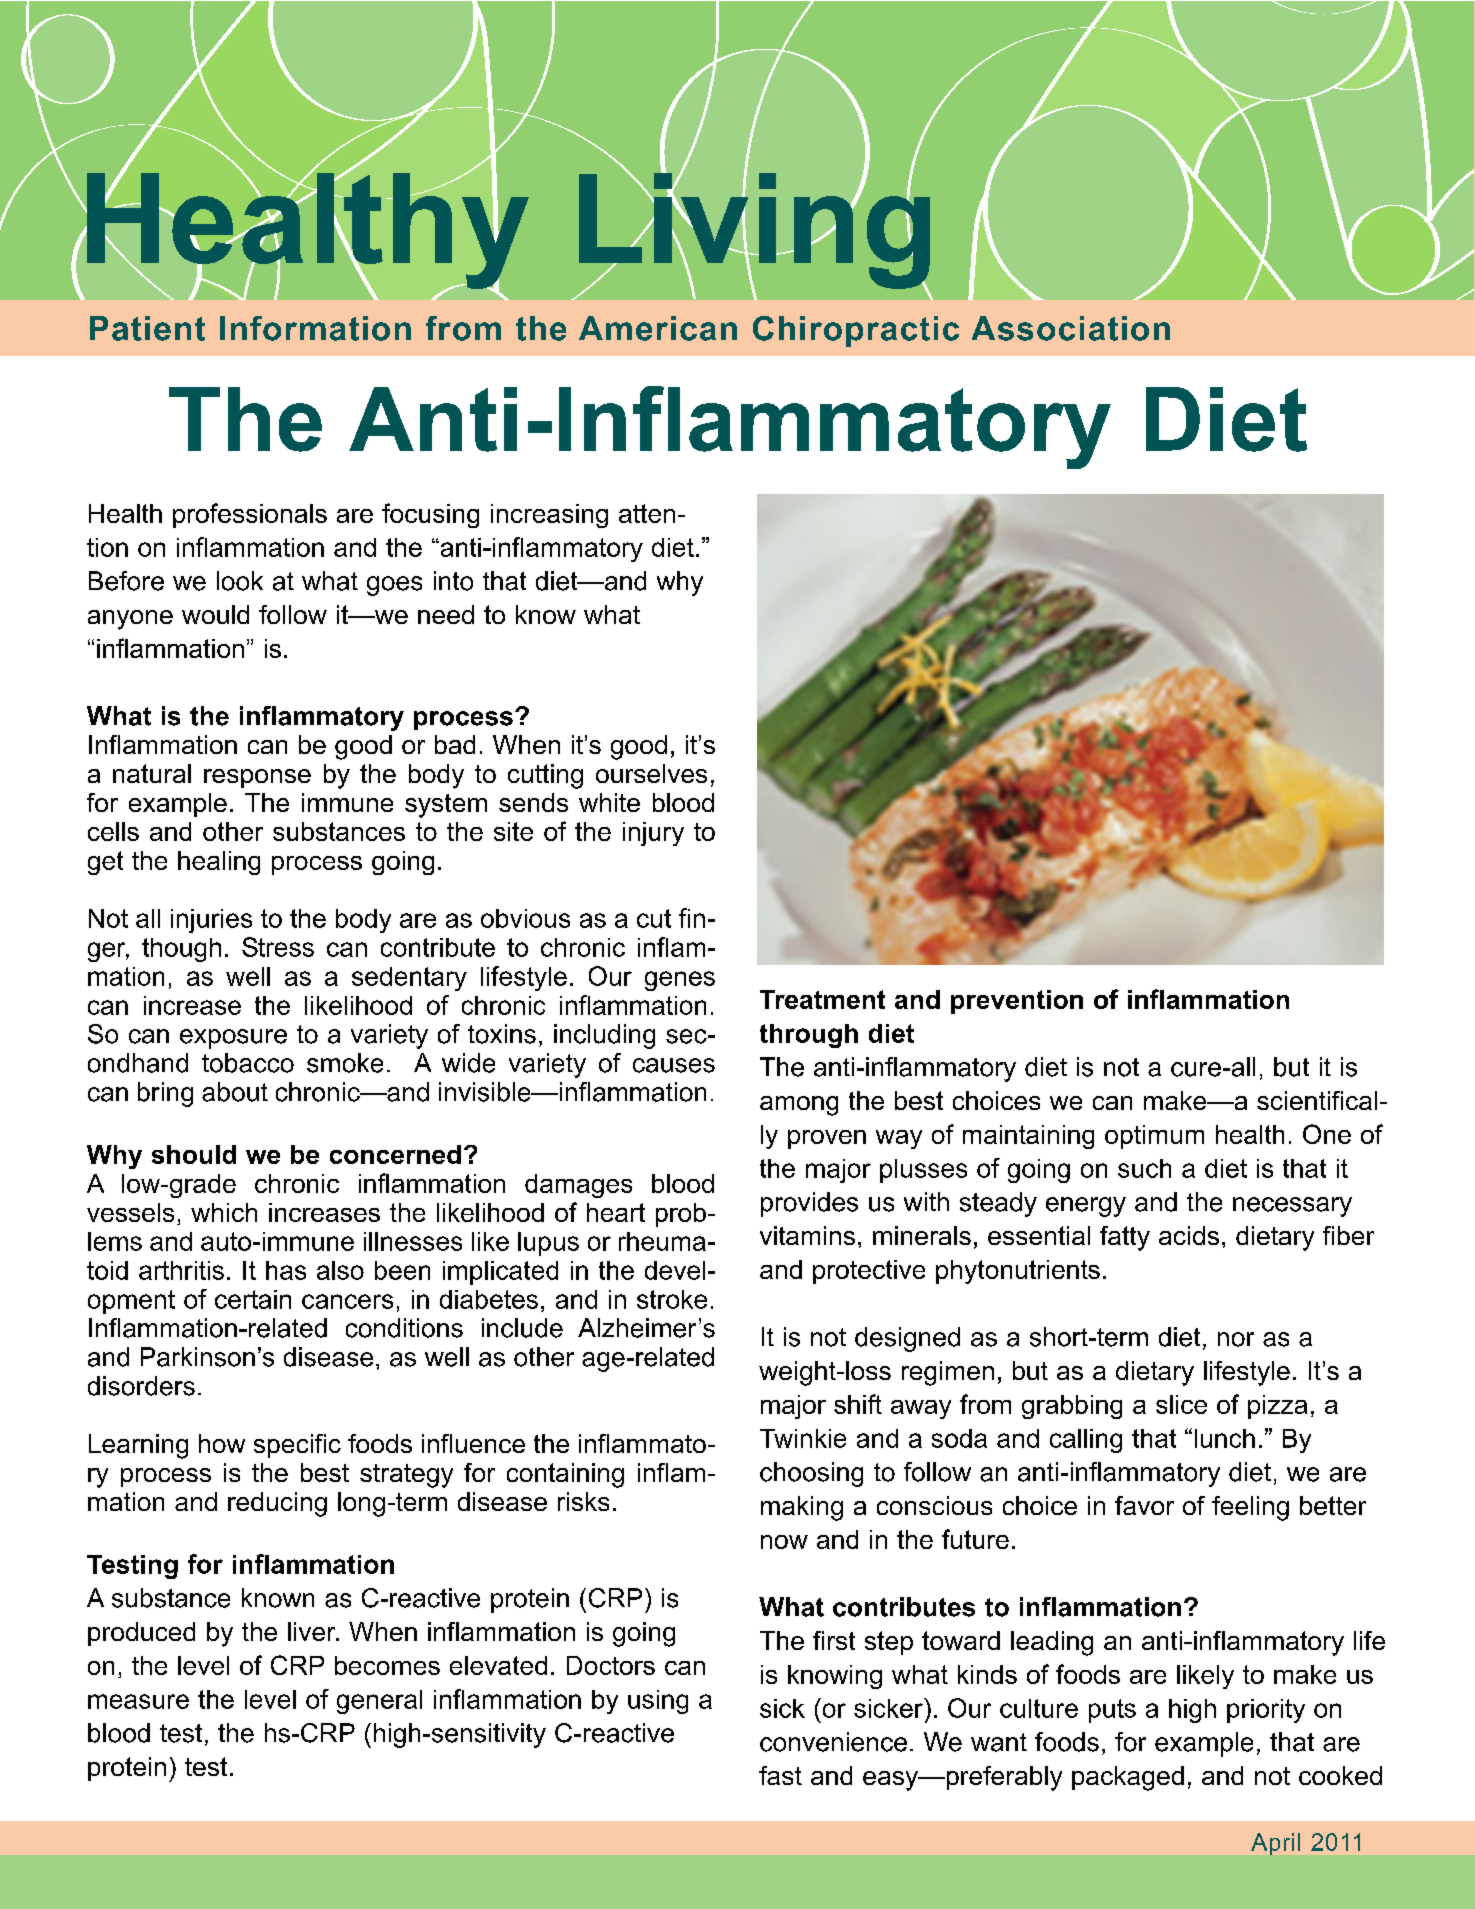 This image has height=1909, width=1475. Describe the element at coordinates (147, 328) in the image. I see `Patient` at that location.
